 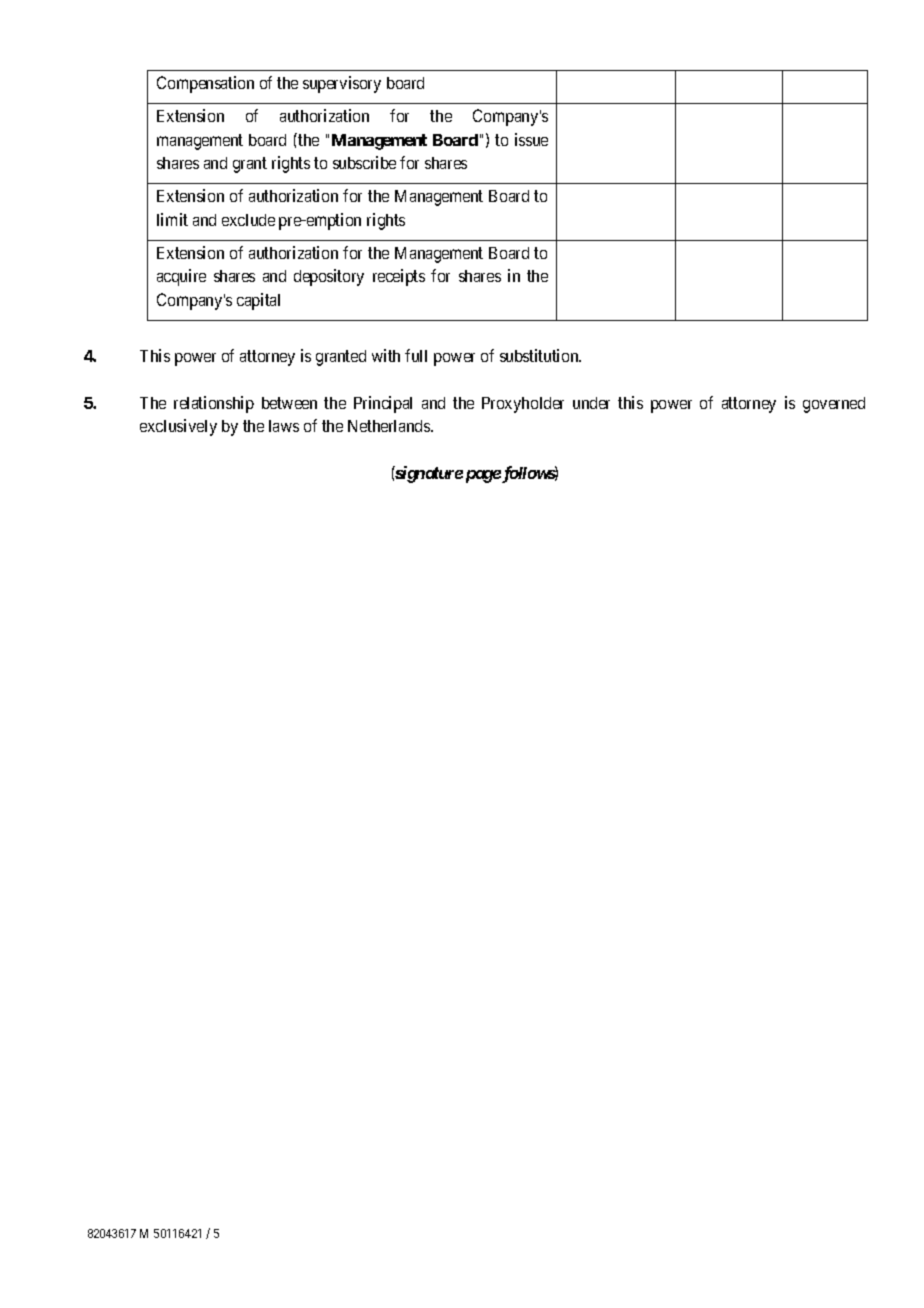 I want to click on issue, so click(x=531, y=139).
